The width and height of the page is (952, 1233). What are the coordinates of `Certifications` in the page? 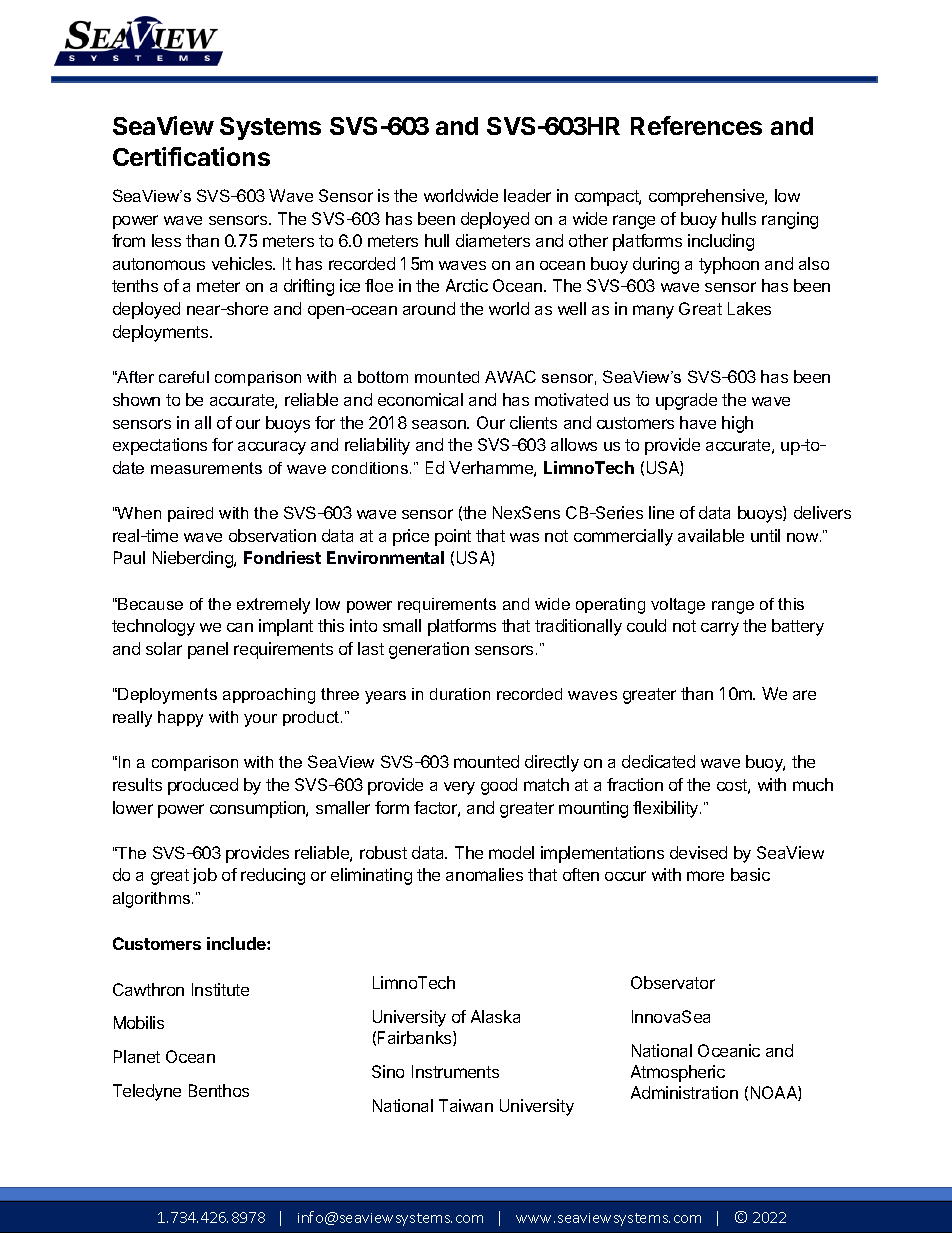 It's located at (191, 156).
